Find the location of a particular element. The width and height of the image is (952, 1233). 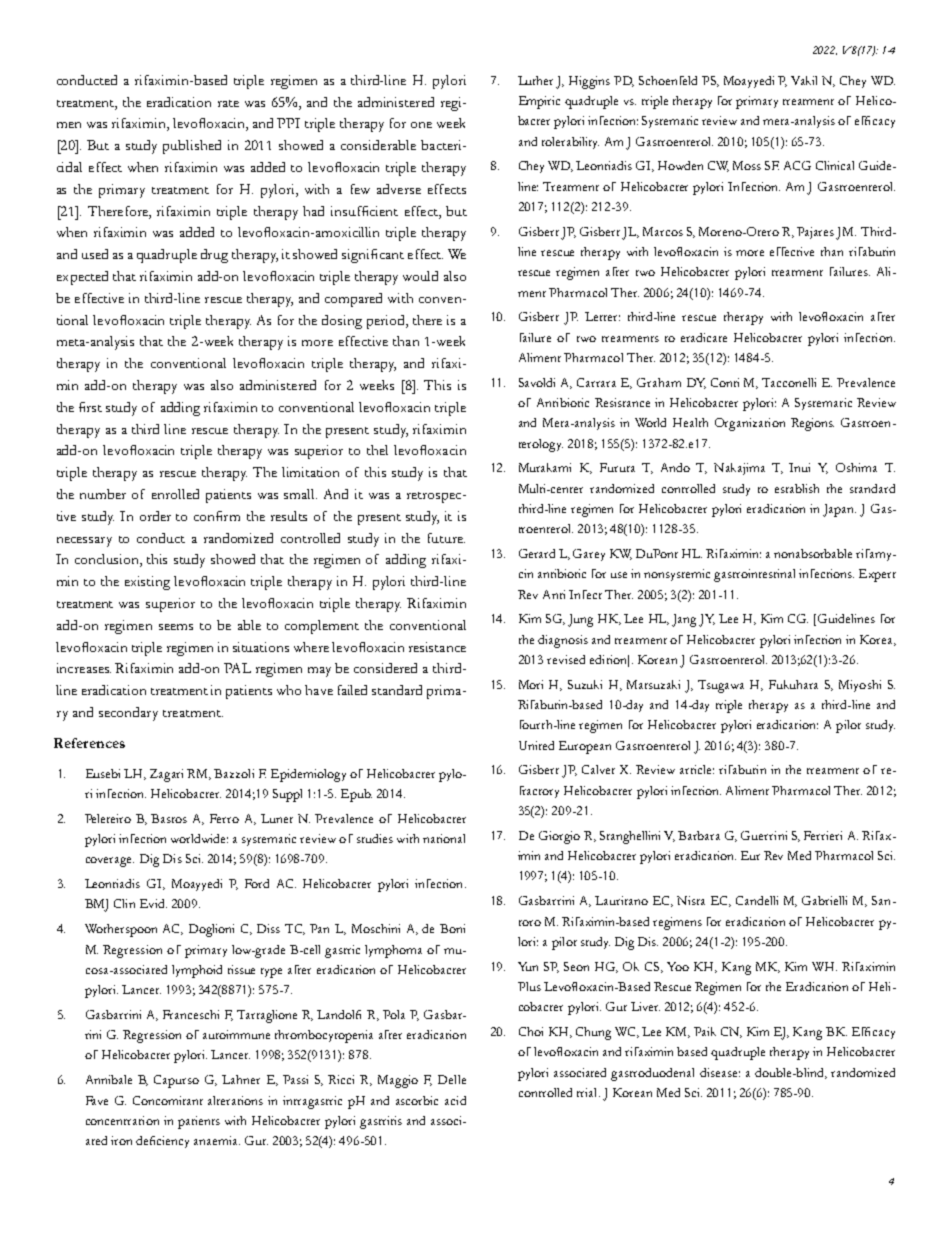

first is located at coordinates (90, 407).
